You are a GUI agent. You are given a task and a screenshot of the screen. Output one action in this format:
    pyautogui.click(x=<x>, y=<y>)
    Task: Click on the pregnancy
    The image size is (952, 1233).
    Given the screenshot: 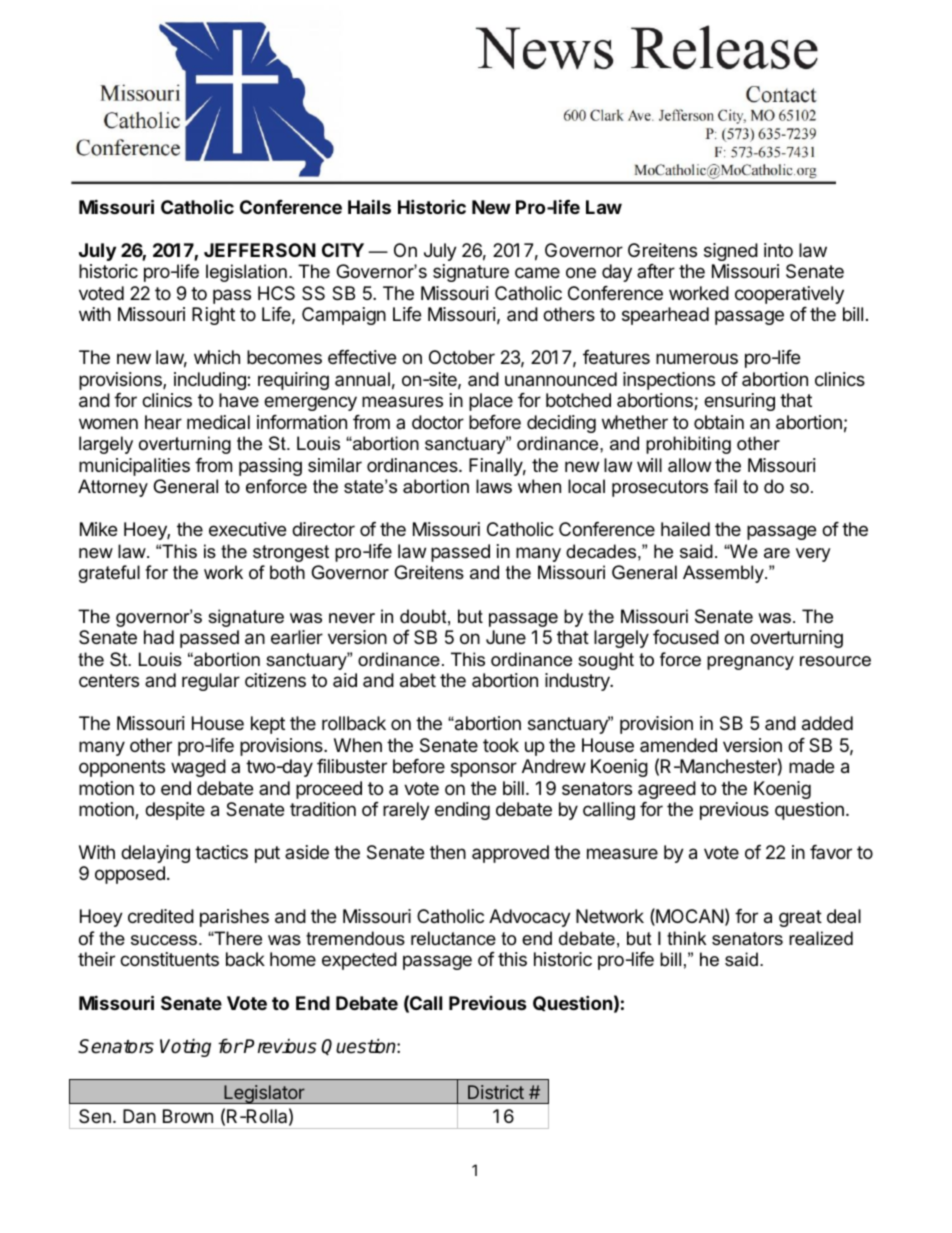 What is the action you would take?
    pyautogui.click(x=750, y=663)
